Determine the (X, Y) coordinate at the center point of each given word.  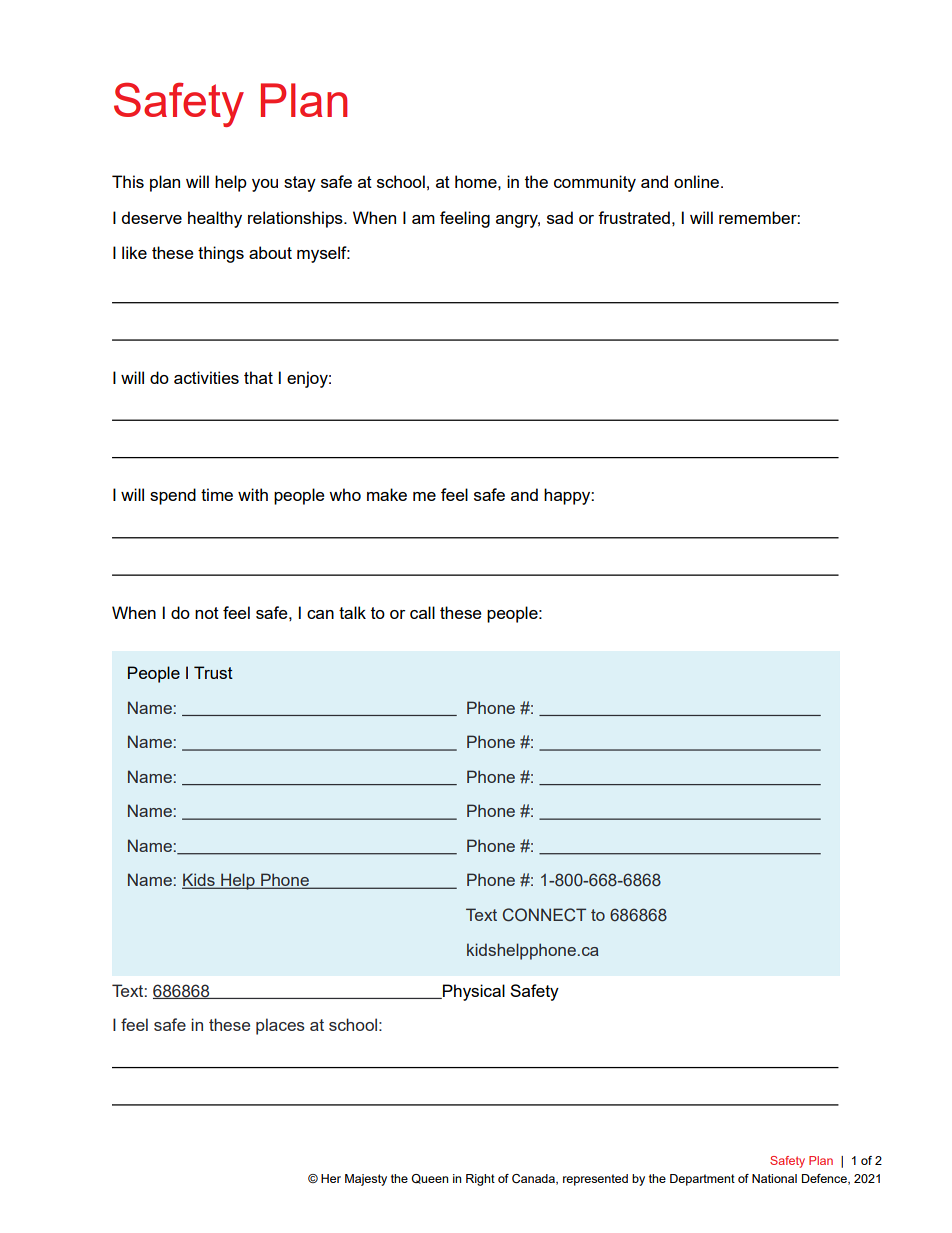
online (698, 181)
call (422, 612)
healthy (215, 219)
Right (480, 1180)
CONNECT (544, 915)
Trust (213, 672)
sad (560, 217)
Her (331, 1178)
